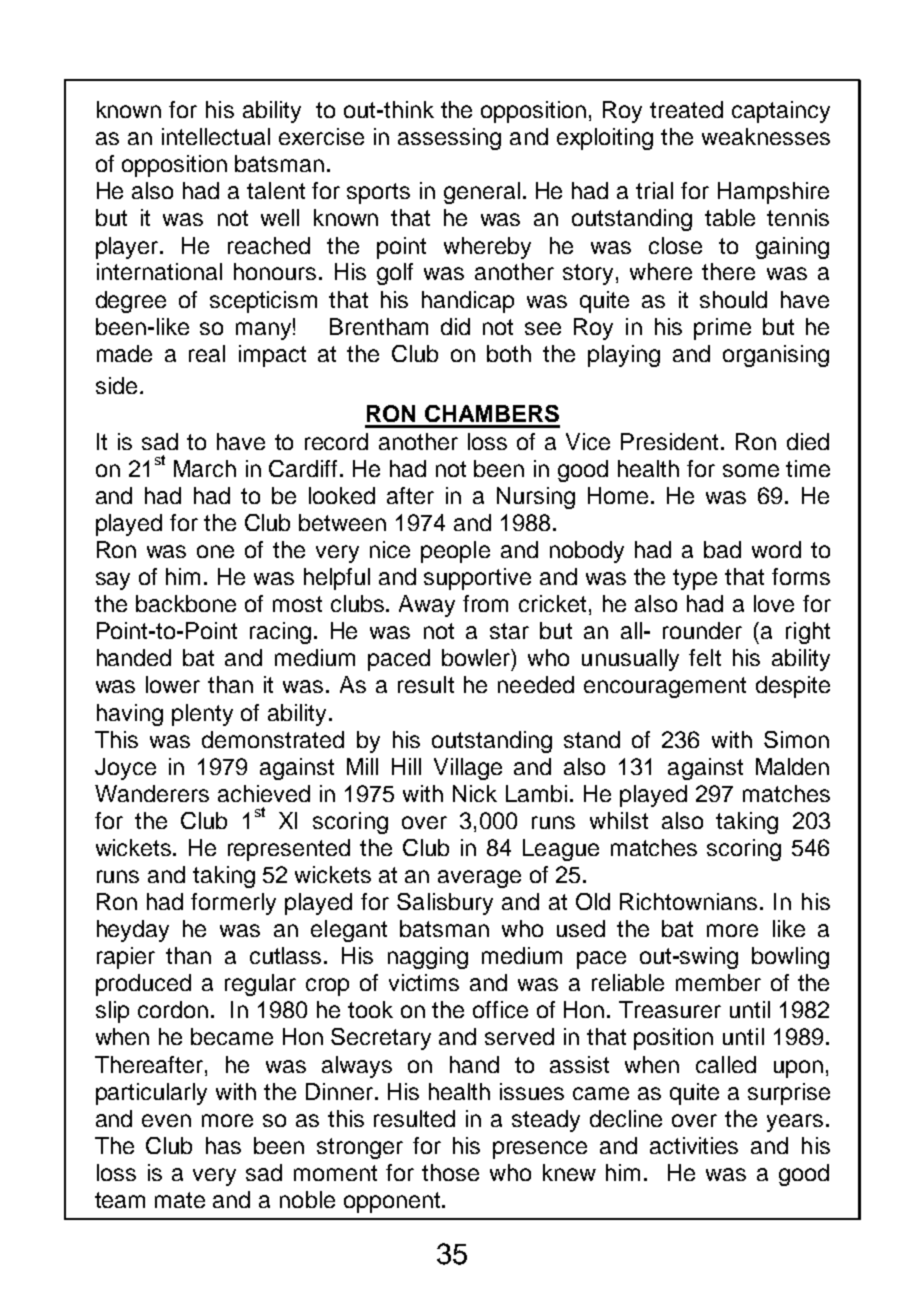 This screenshot has height=1298, width=924. Describe the element at coordinates (536, 498) in the screenshot. I see `Nursing` at that location.
